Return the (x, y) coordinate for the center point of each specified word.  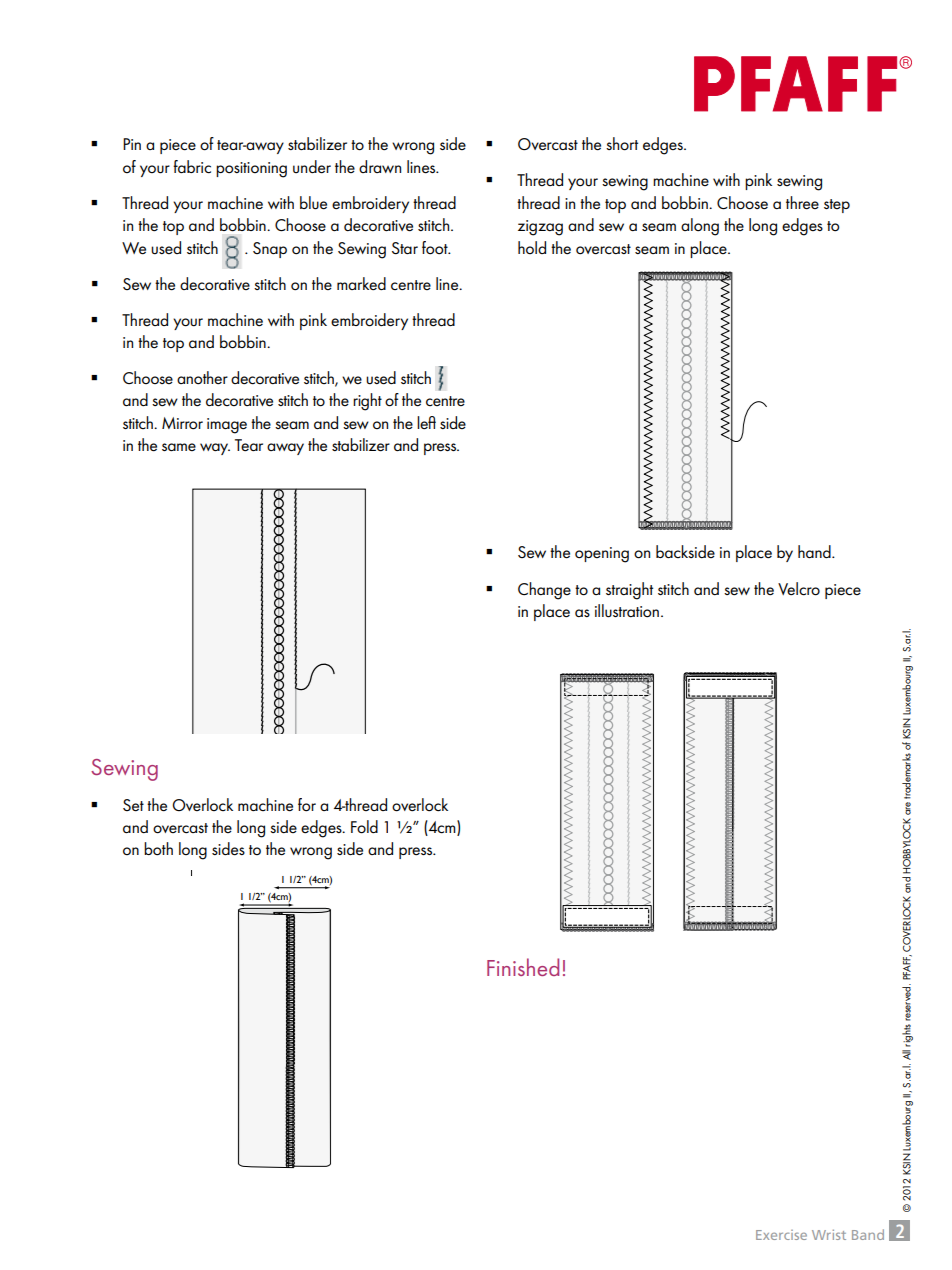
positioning (251, 170)
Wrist (829, 1234)
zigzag (540, 228)
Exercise (781, 1235)
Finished (523, 967)
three (802, 203)
